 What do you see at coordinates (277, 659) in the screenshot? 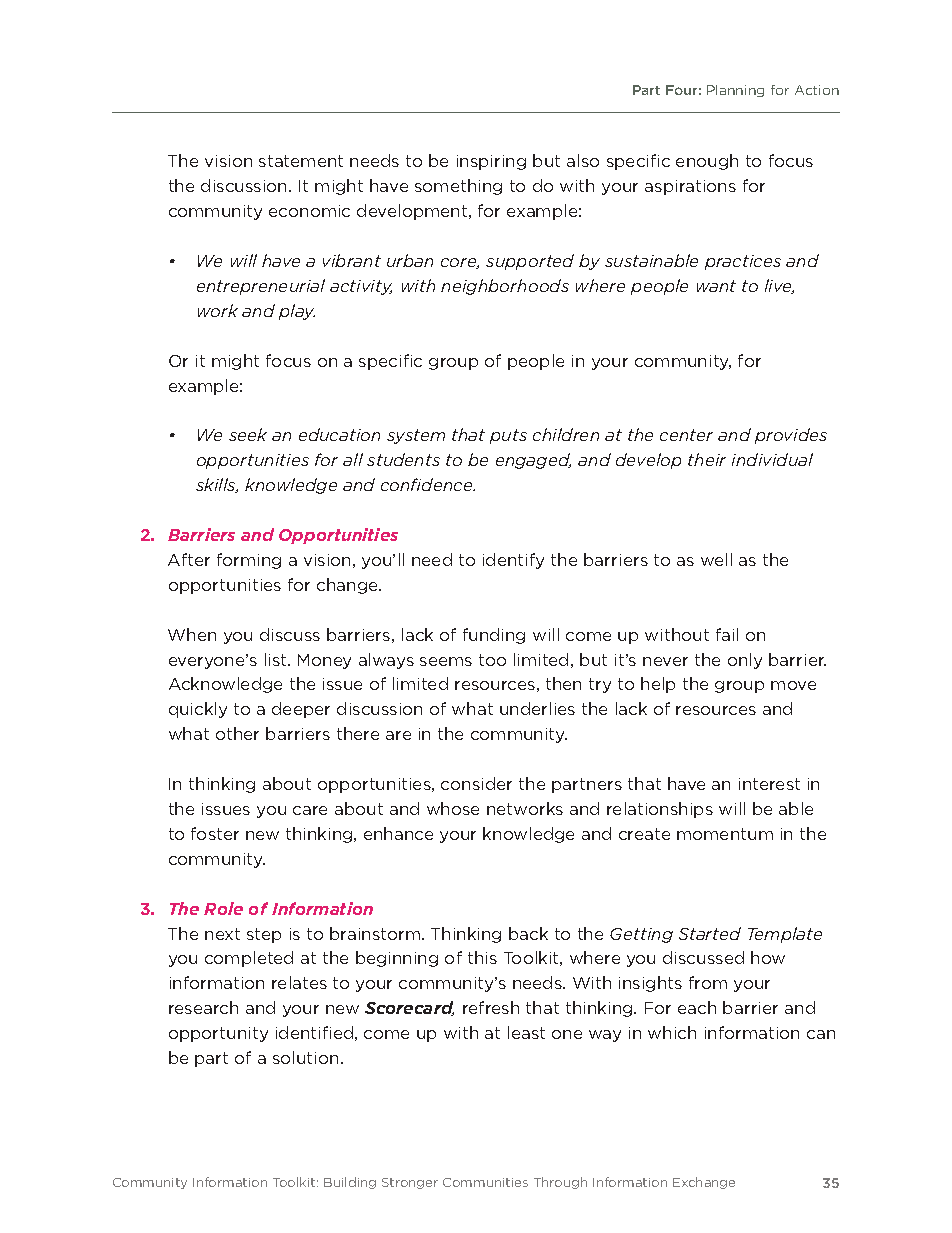
I see `list` at bounding box center [277, 659].
